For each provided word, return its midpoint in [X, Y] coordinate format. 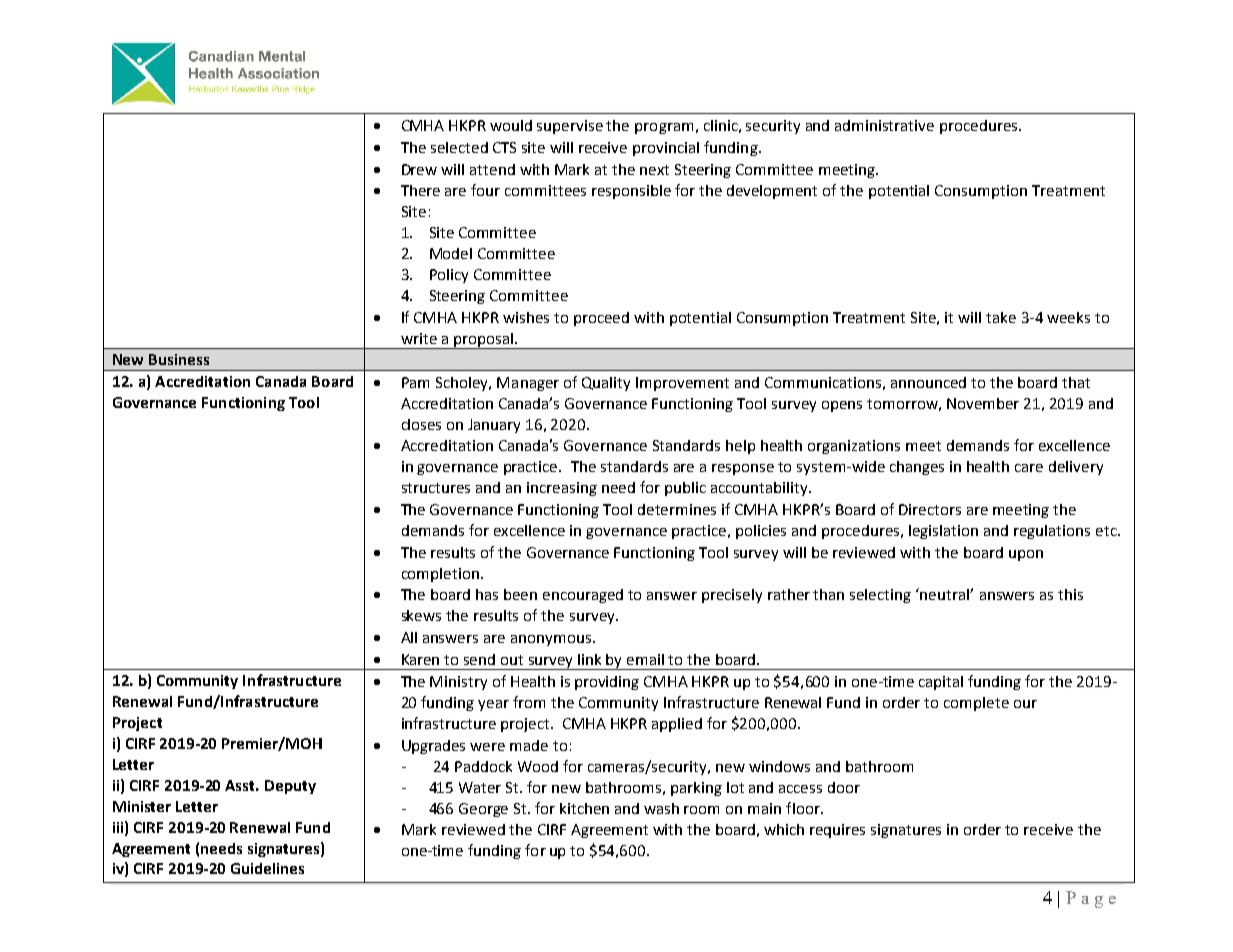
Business [179, 359]
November [983, 403]
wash [661, 808]
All [409, 637]
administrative [884, 125]
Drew [419, 169]
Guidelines [267, 868]
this [1070, 594]
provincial [666, 149]
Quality [606, 384]
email [645, 659]
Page [1091, 899]
